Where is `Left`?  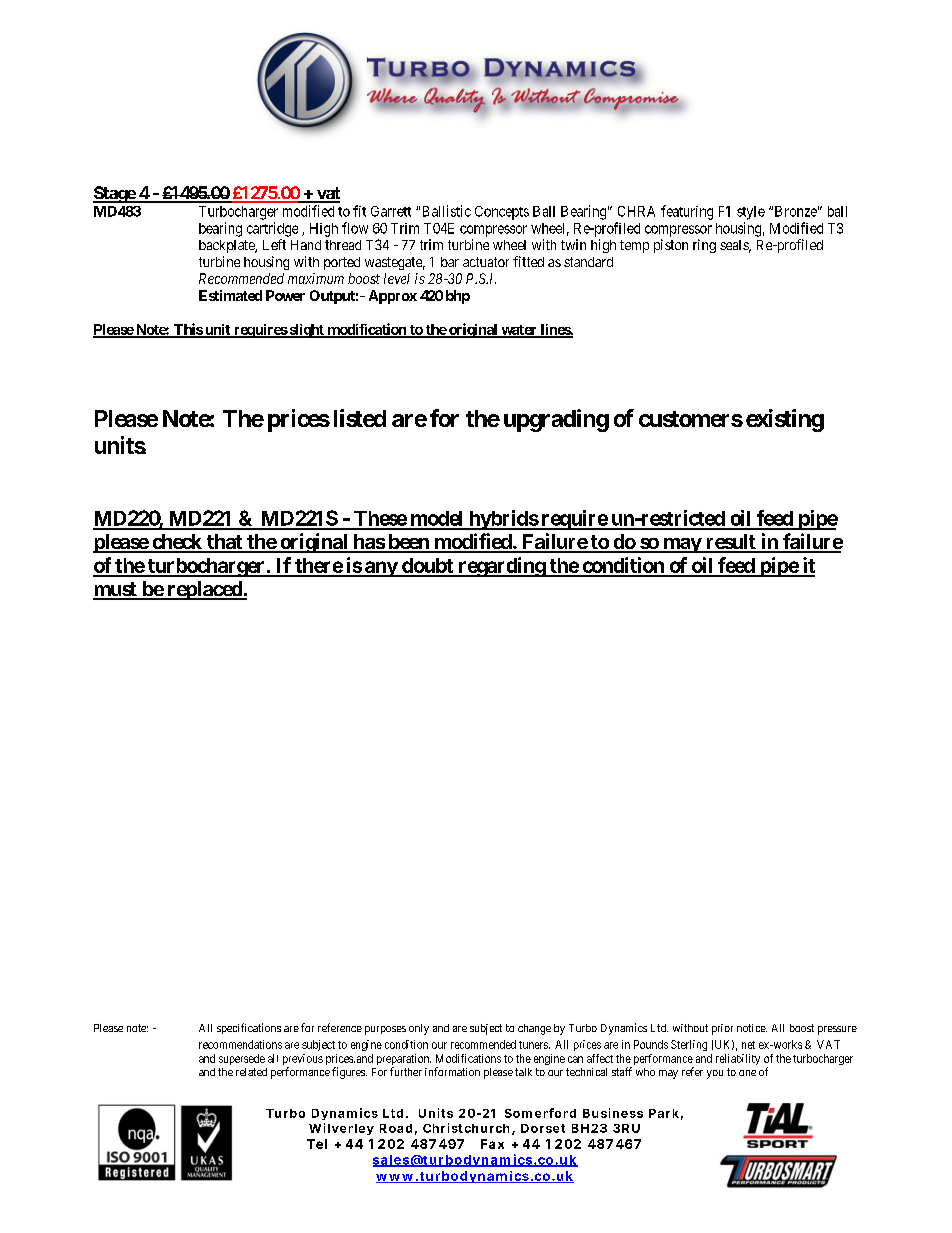 Left is located at coordinates (274, 244).
